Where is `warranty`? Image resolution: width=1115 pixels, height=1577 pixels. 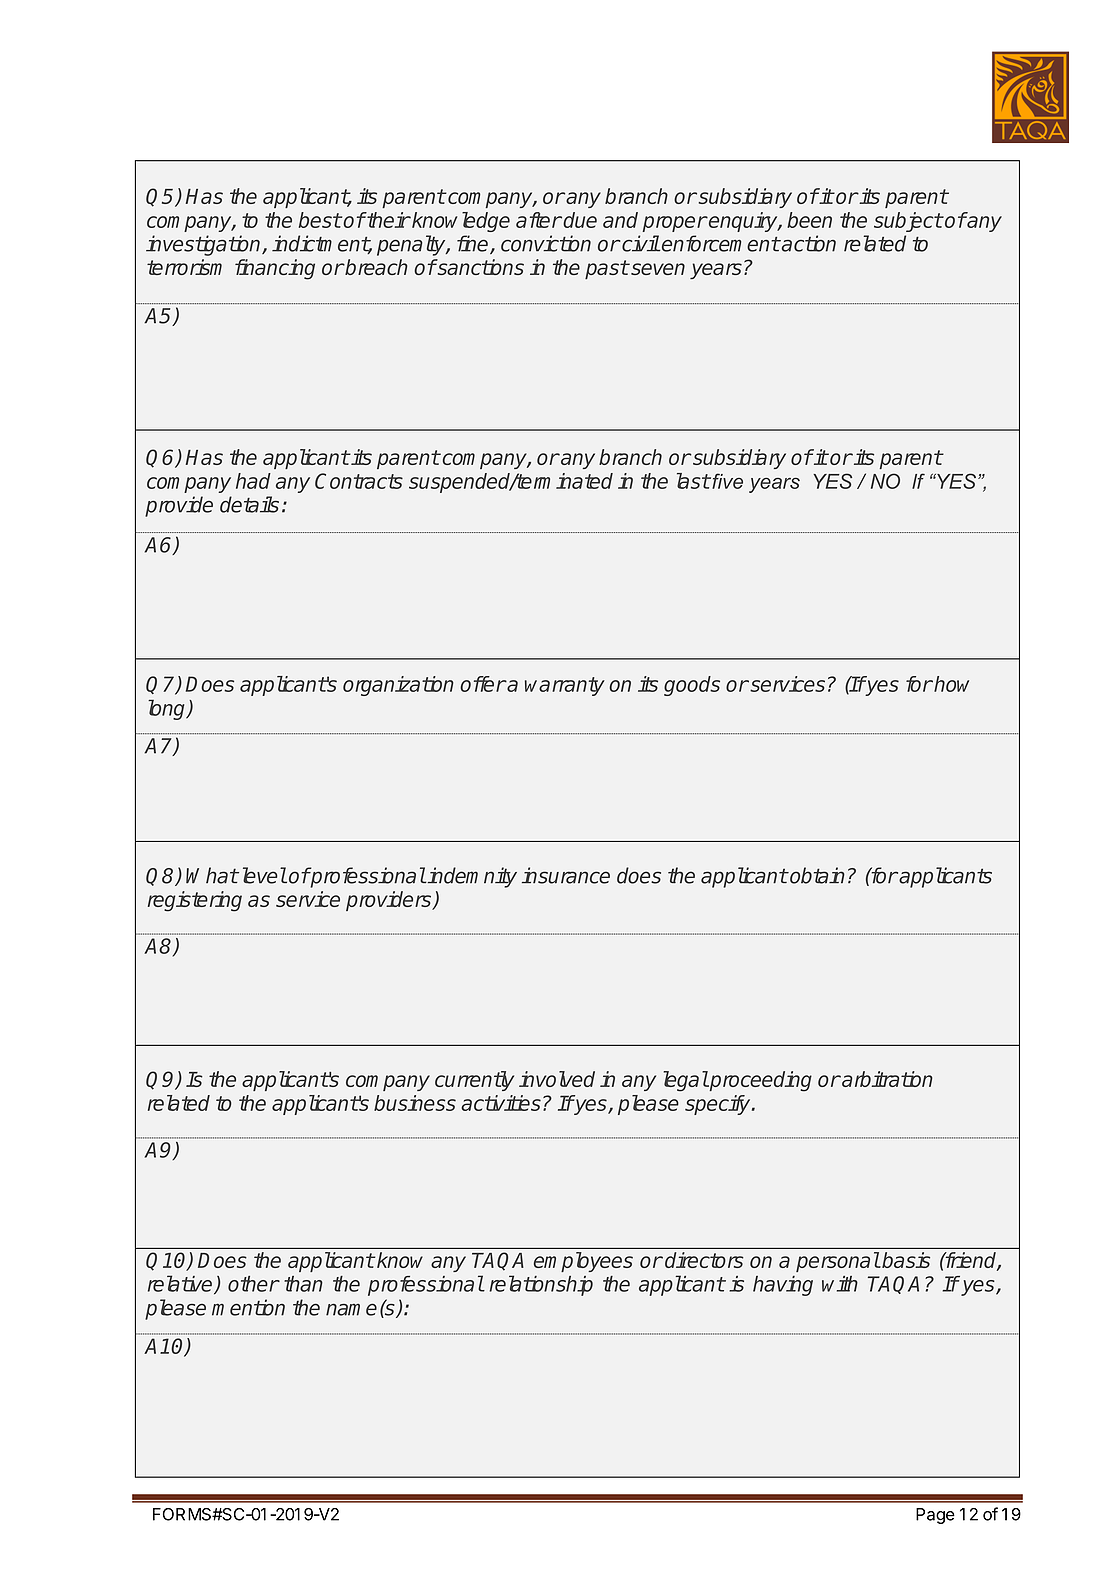
warranty is located at coordinates (565, 686).
